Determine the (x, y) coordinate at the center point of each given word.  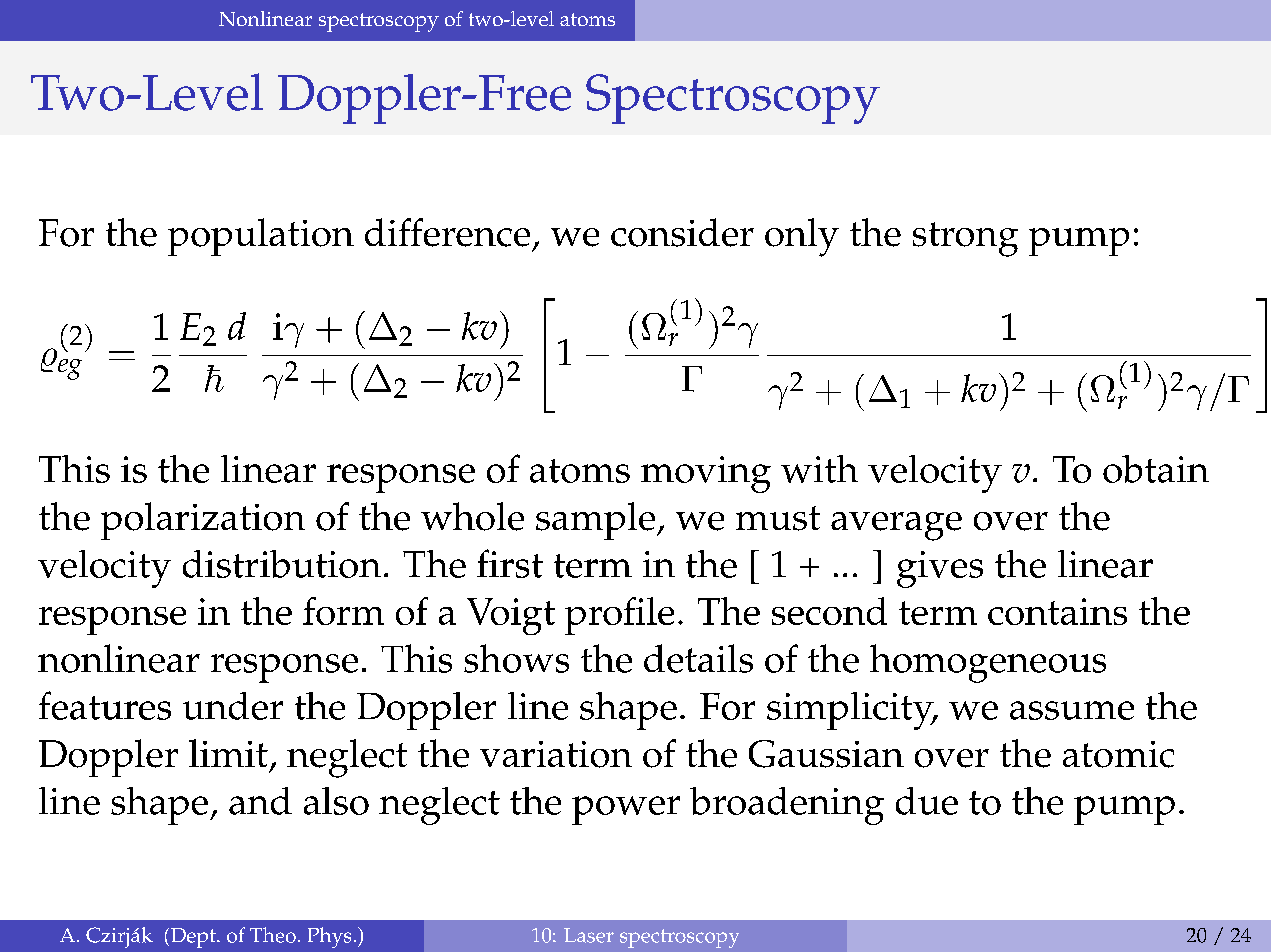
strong (965, 239)
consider (682, 232)
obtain (1156, 469)
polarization (203, 521)
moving (706, 474)
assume (1072, 710)
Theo (273, 935)
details (698, 658)
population (261, 237)
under (233, 706)
